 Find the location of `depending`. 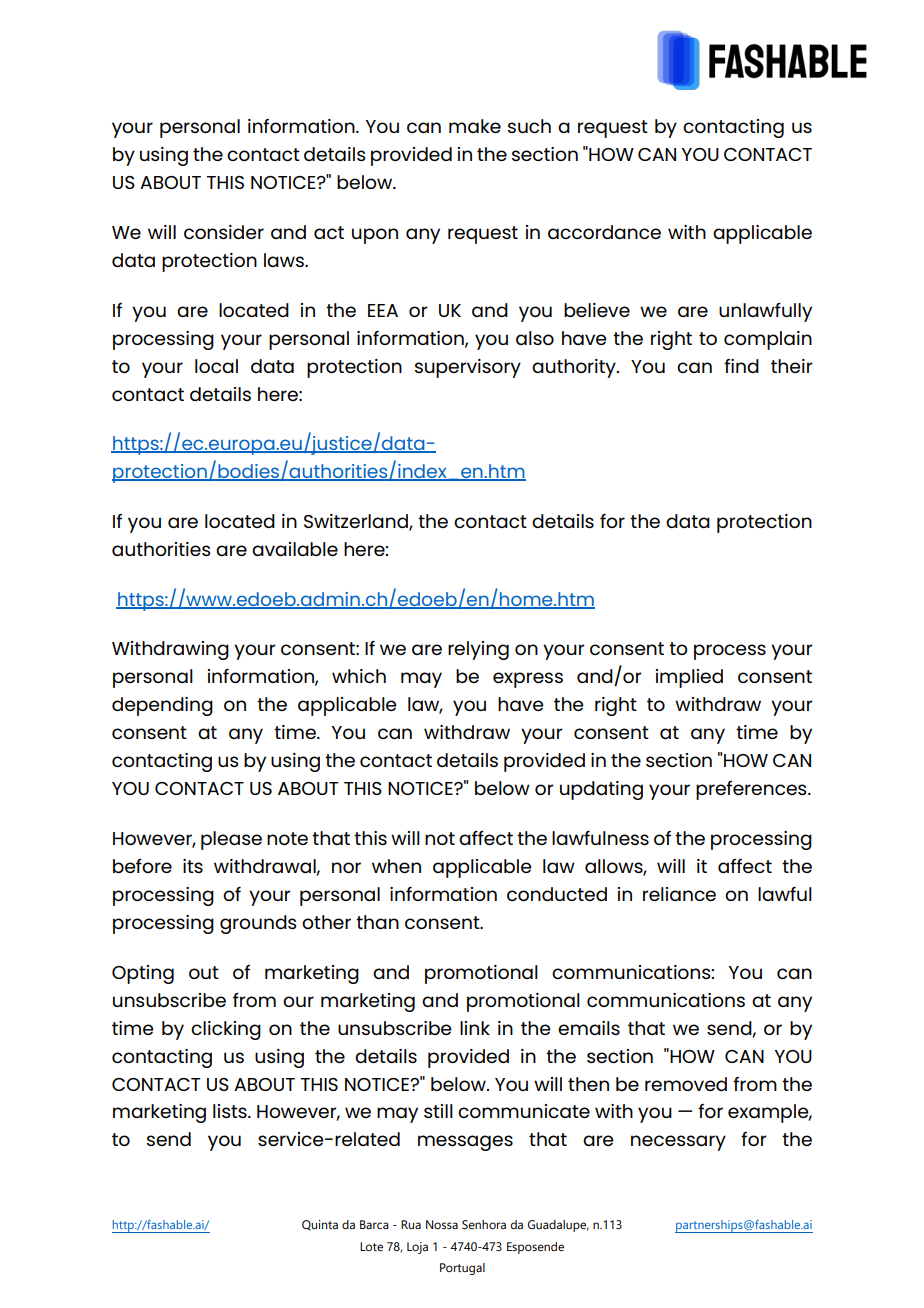

depending is located at coordinates (162, 706).
